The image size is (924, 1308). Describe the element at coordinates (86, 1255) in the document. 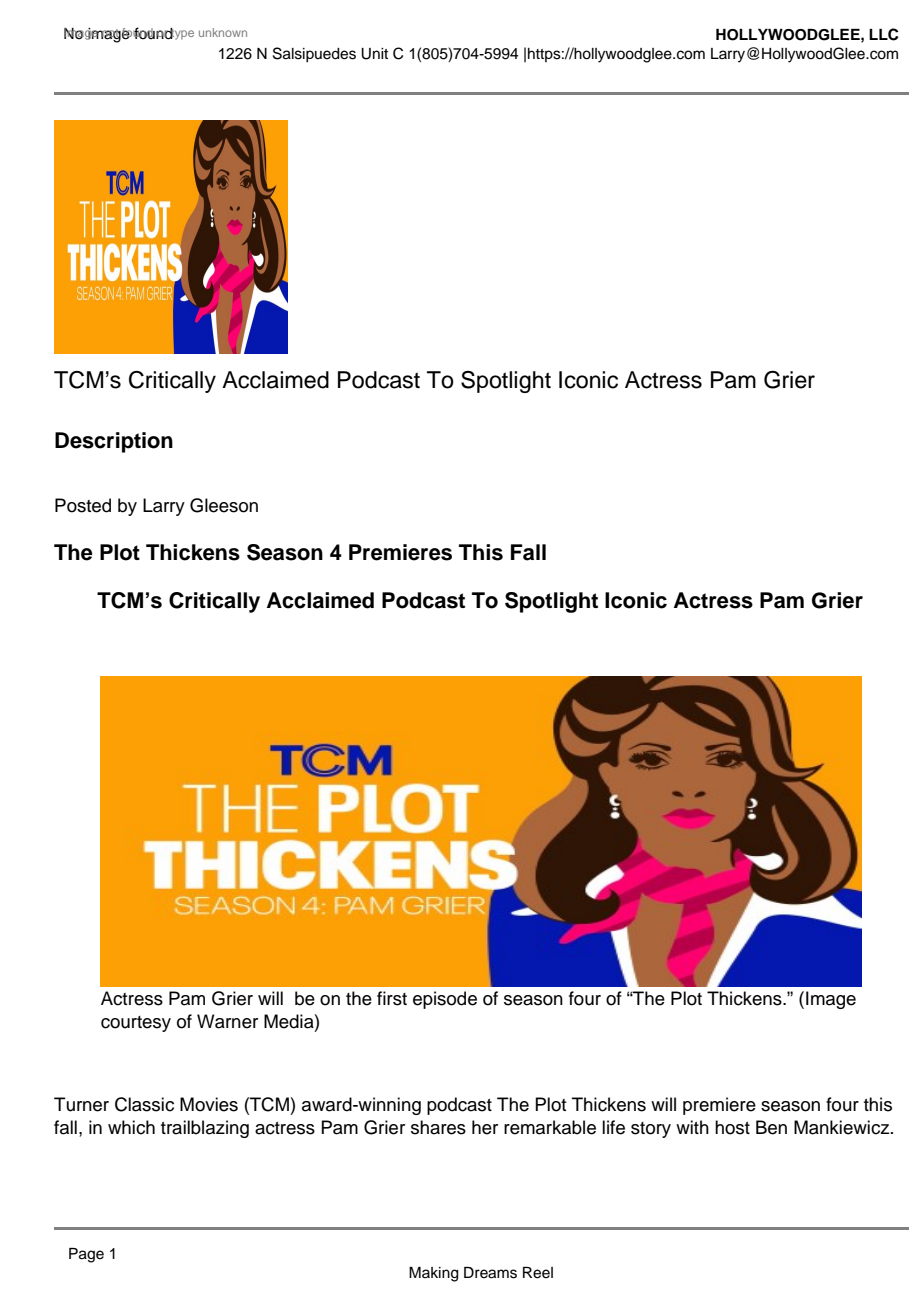

I see `Page` at that location.
